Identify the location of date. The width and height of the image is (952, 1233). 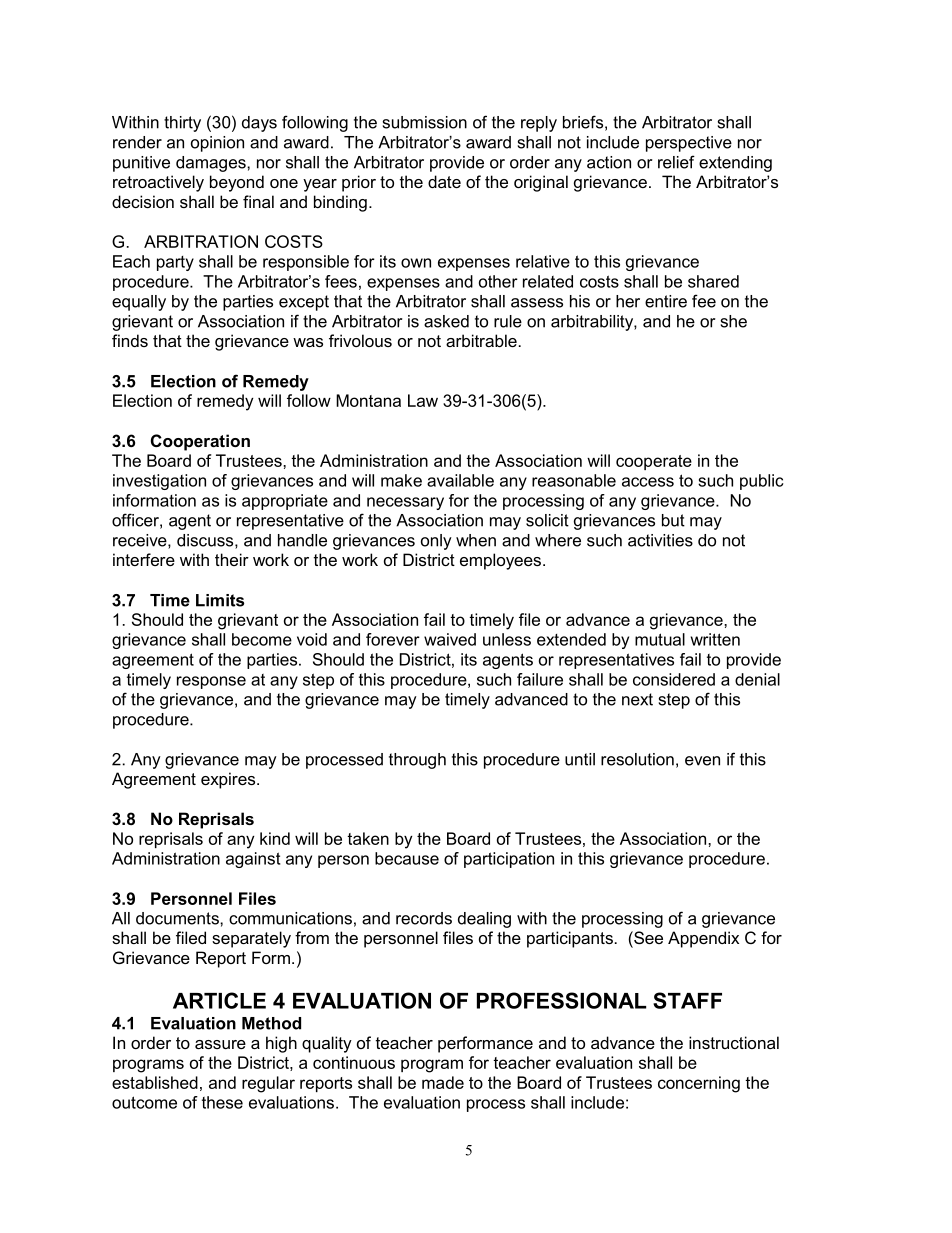
(444, 181).
